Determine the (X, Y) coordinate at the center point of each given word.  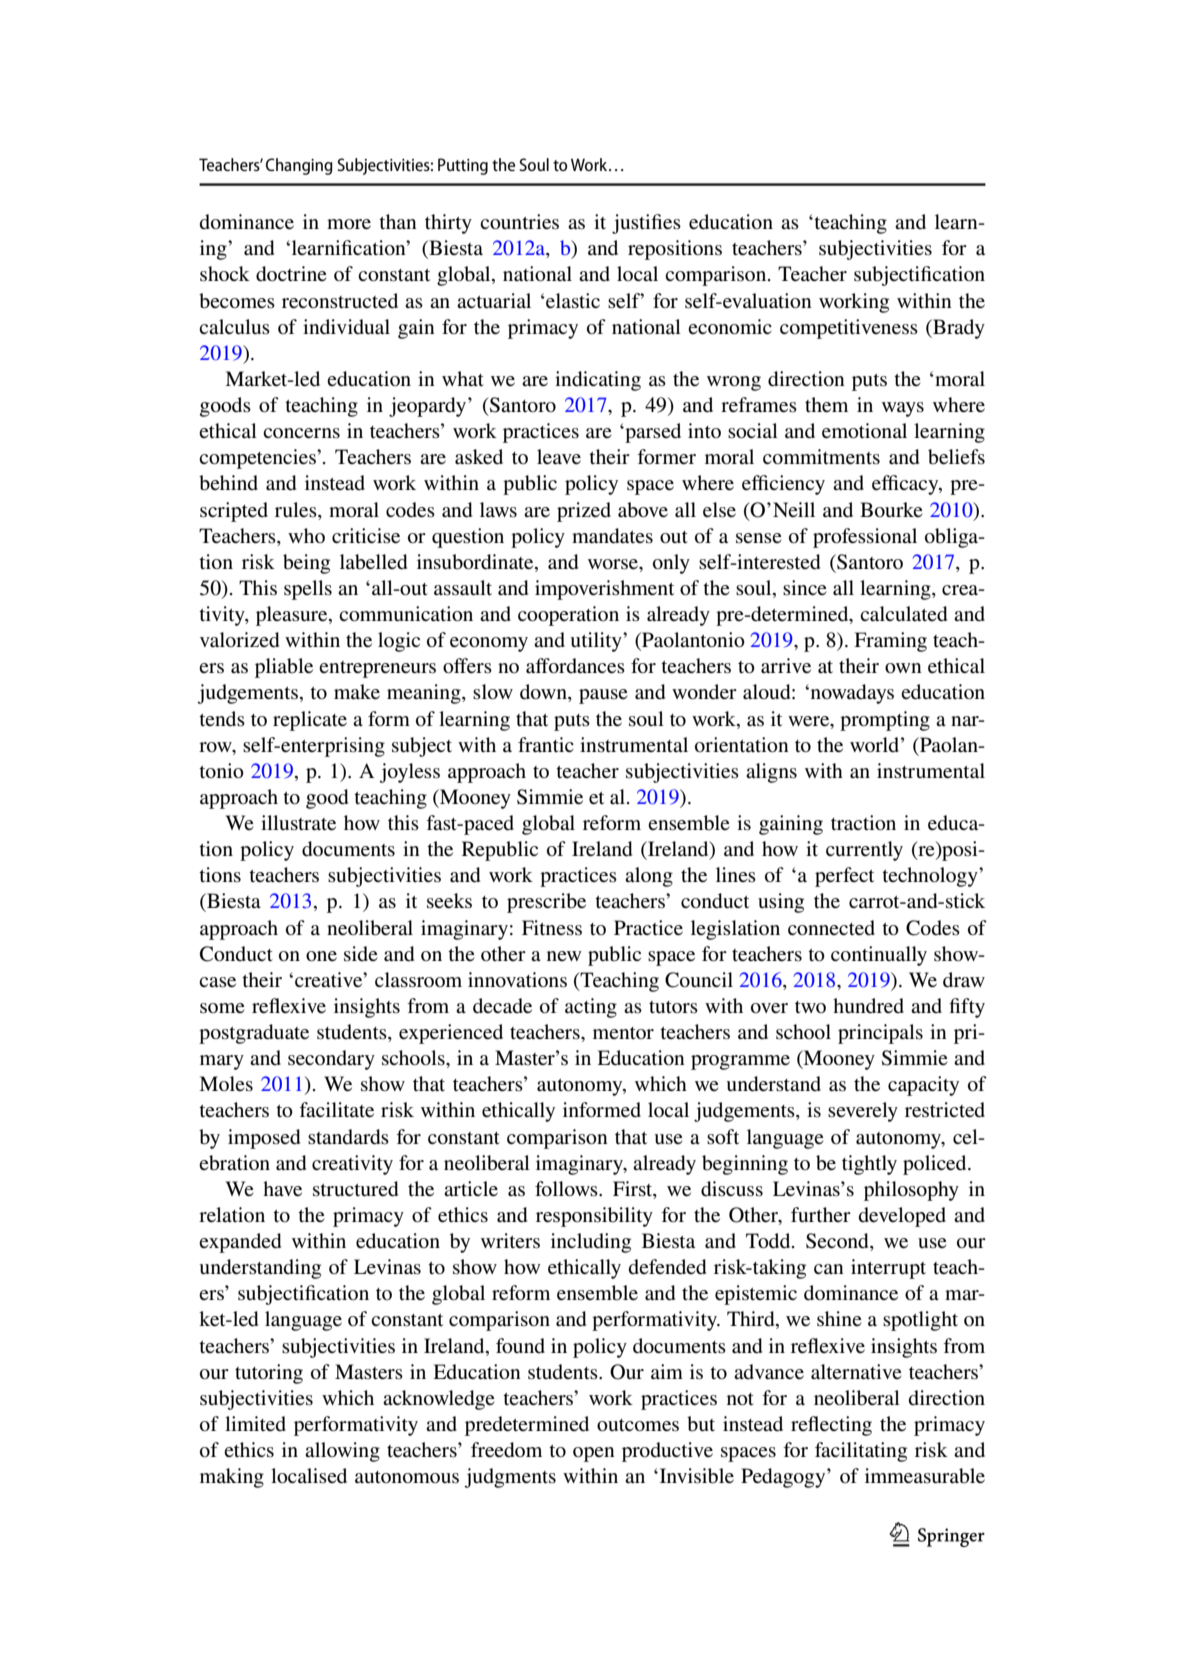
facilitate (336, 1110)
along (649, 877)
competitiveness (849, 329)
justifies (646, 224)
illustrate (298, 823)
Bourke (891, 509)
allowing (342, 1452)
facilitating (861, 1452)
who (306, 535)
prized (584, 512)
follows (567, 1189)
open (594, 1454)
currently (864, 851)
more (349, 224)
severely (863, 1112)
